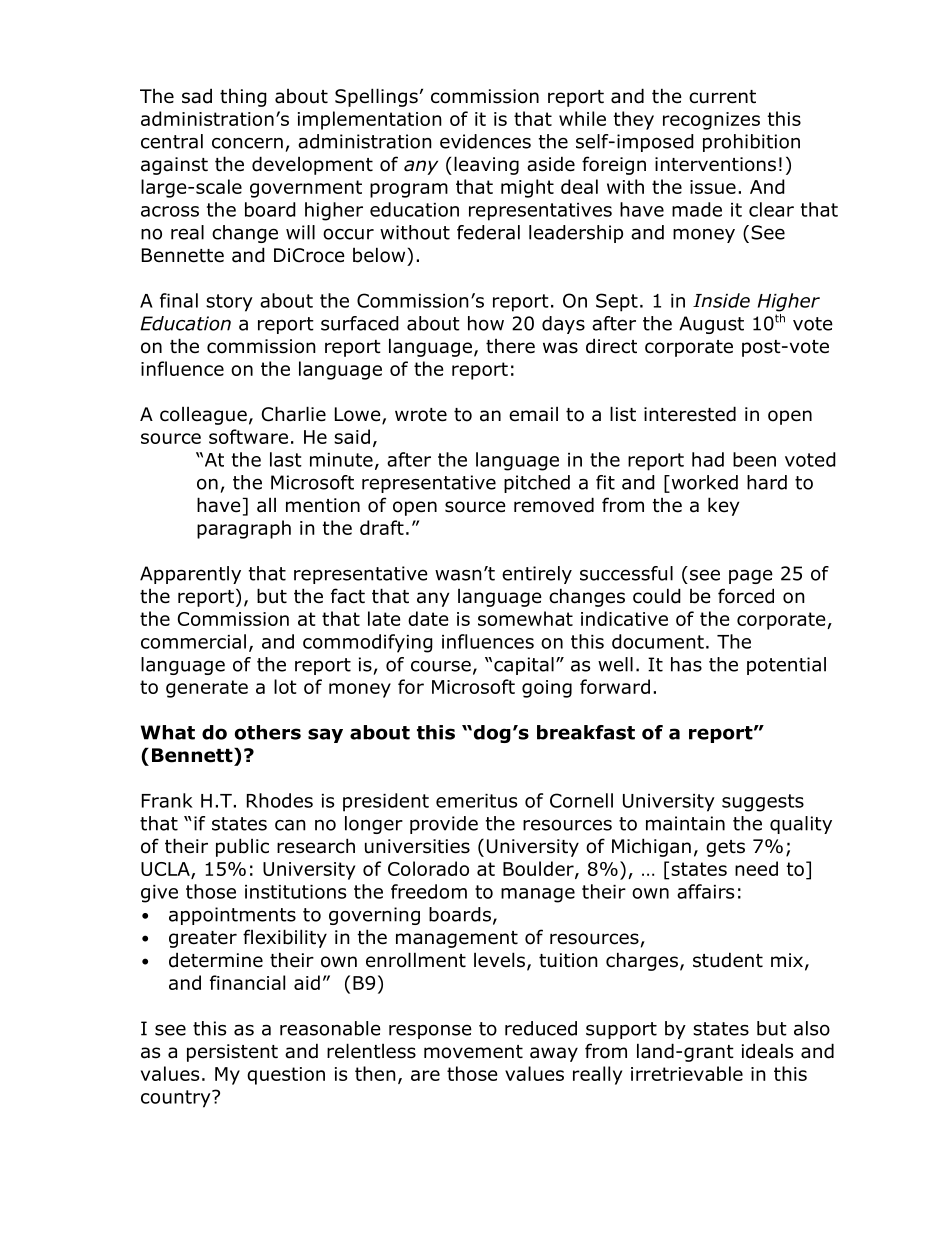 Image resolution: width=952 pixels, height=1233 pixels. I want to click on software, so click(248, 436).
